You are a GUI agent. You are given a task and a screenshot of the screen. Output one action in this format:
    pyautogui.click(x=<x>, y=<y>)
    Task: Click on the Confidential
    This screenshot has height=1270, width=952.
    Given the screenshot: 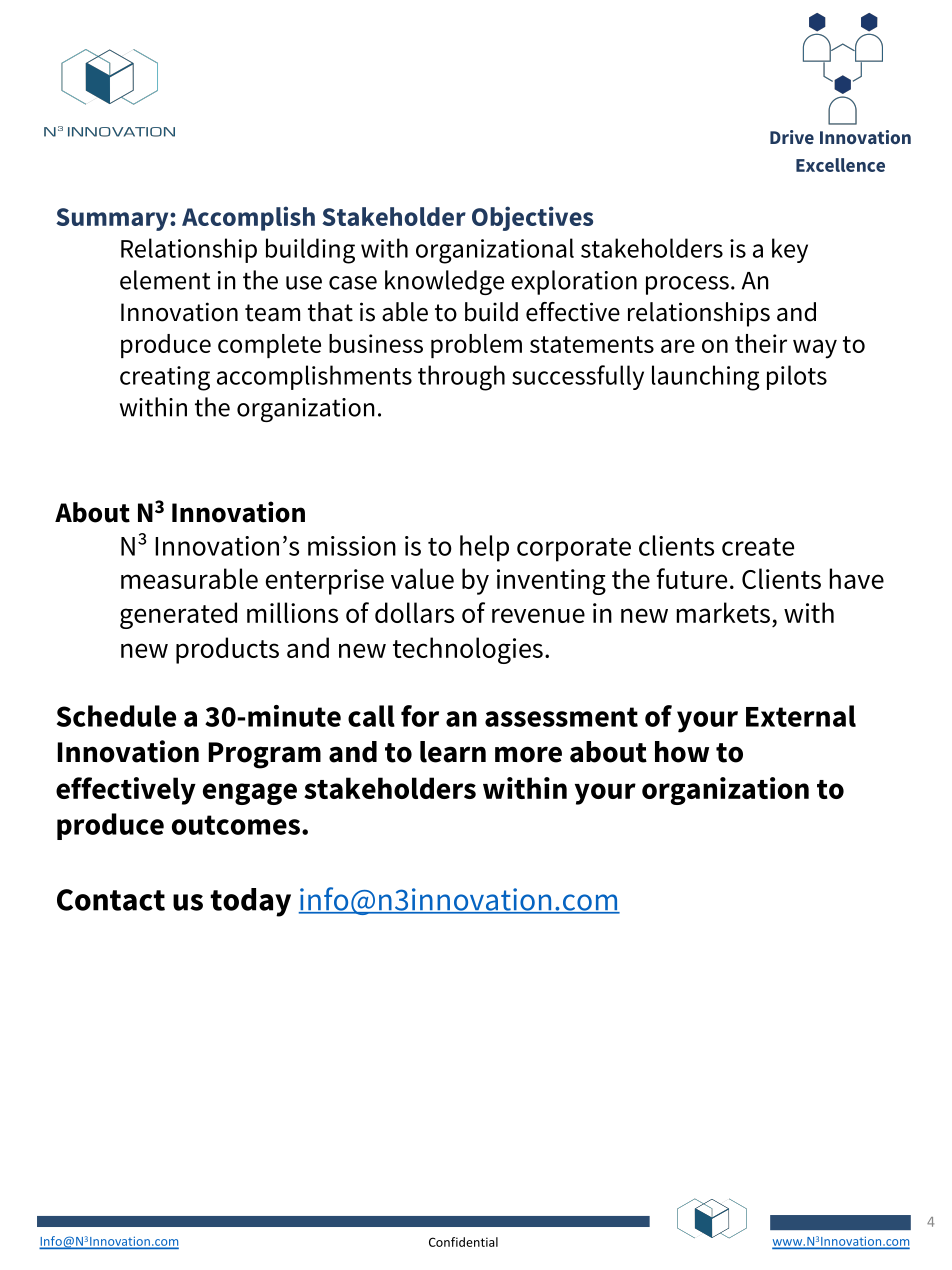 What is the action you would take?
    pyautogui.click(x=463, y=1242)
